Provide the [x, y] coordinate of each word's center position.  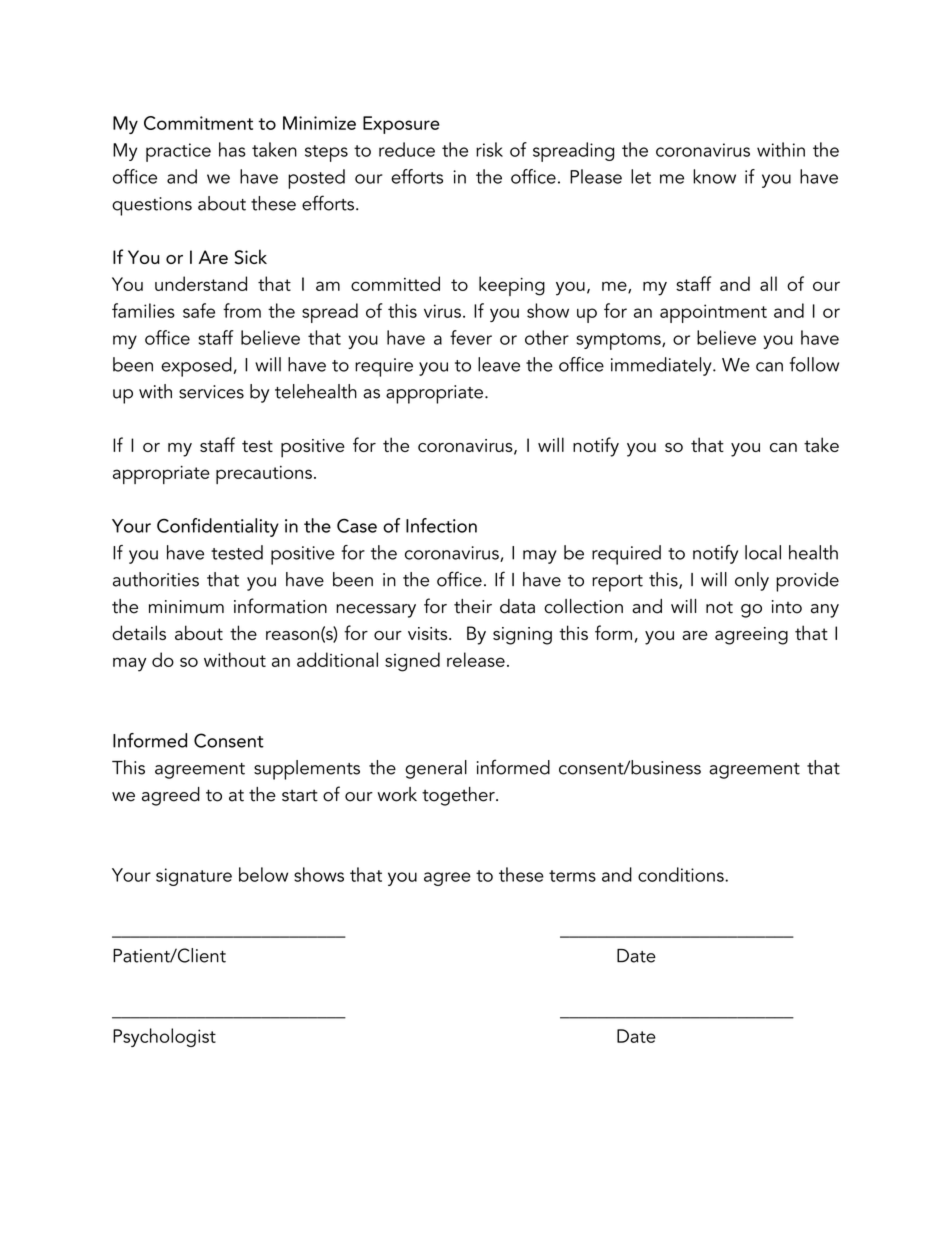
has [232, 149]
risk [489, 149]
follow [814, 364]
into [787, 607]
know [714, 176]
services [211, 392]
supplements [307, 770]
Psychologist [164, 1037]
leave [499, 364]
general [436, 769]
